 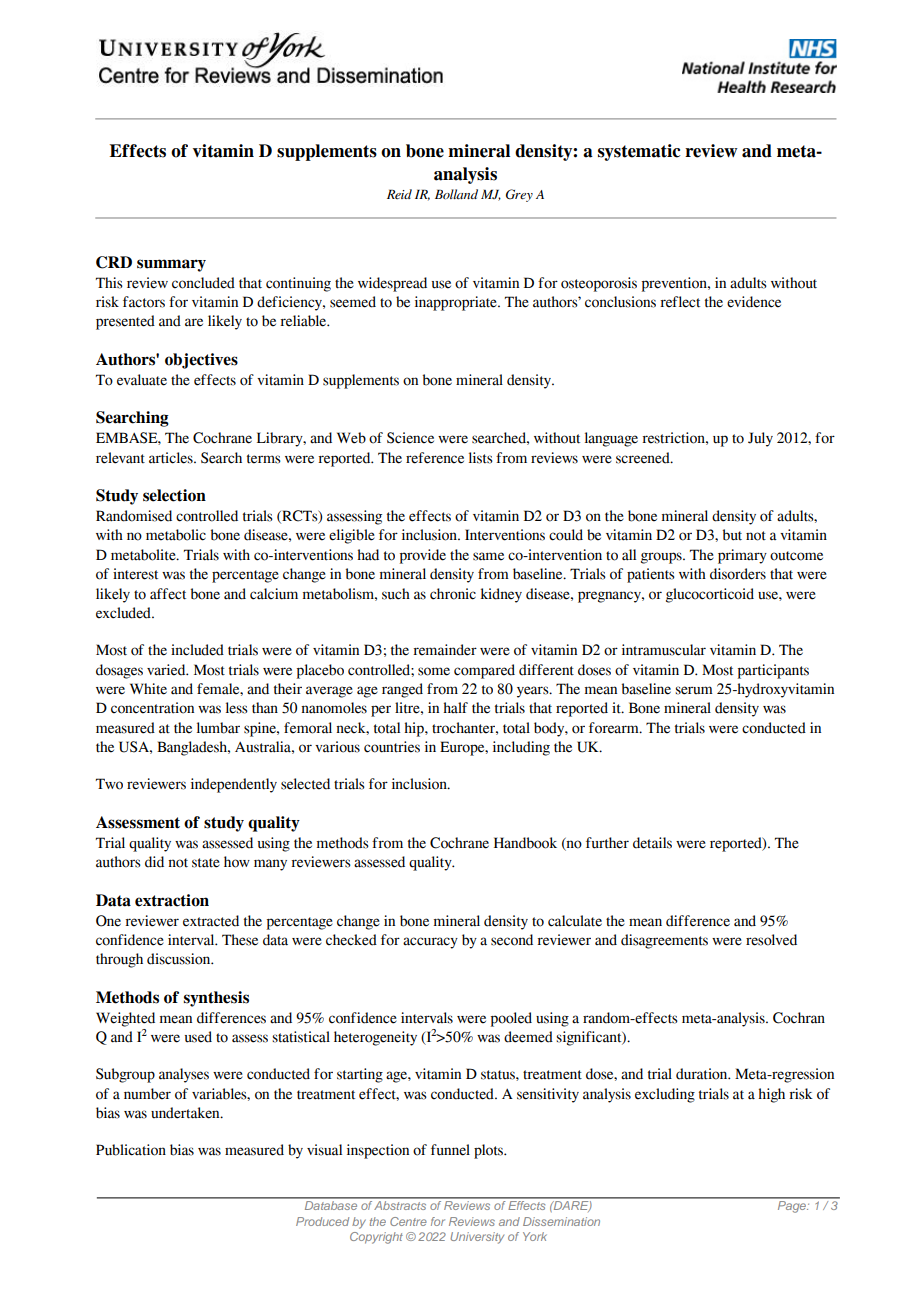 I want to click on half, so click(x=455, y=708).
